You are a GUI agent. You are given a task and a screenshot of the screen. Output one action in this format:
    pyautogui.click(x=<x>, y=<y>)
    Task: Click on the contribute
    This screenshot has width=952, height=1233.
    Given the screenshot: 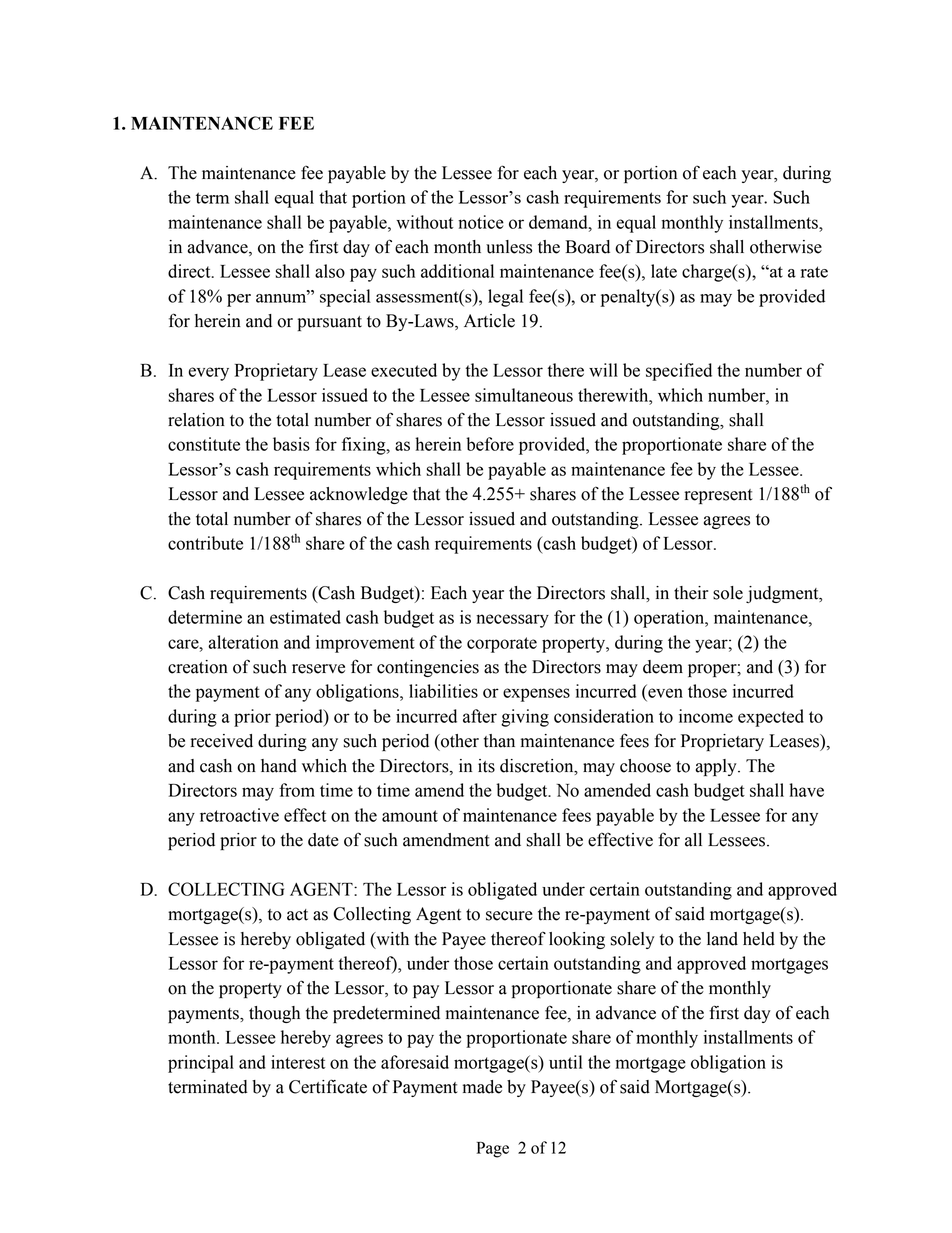 What is the action you would take?
    pyautogui.click(x=205, y=543)
